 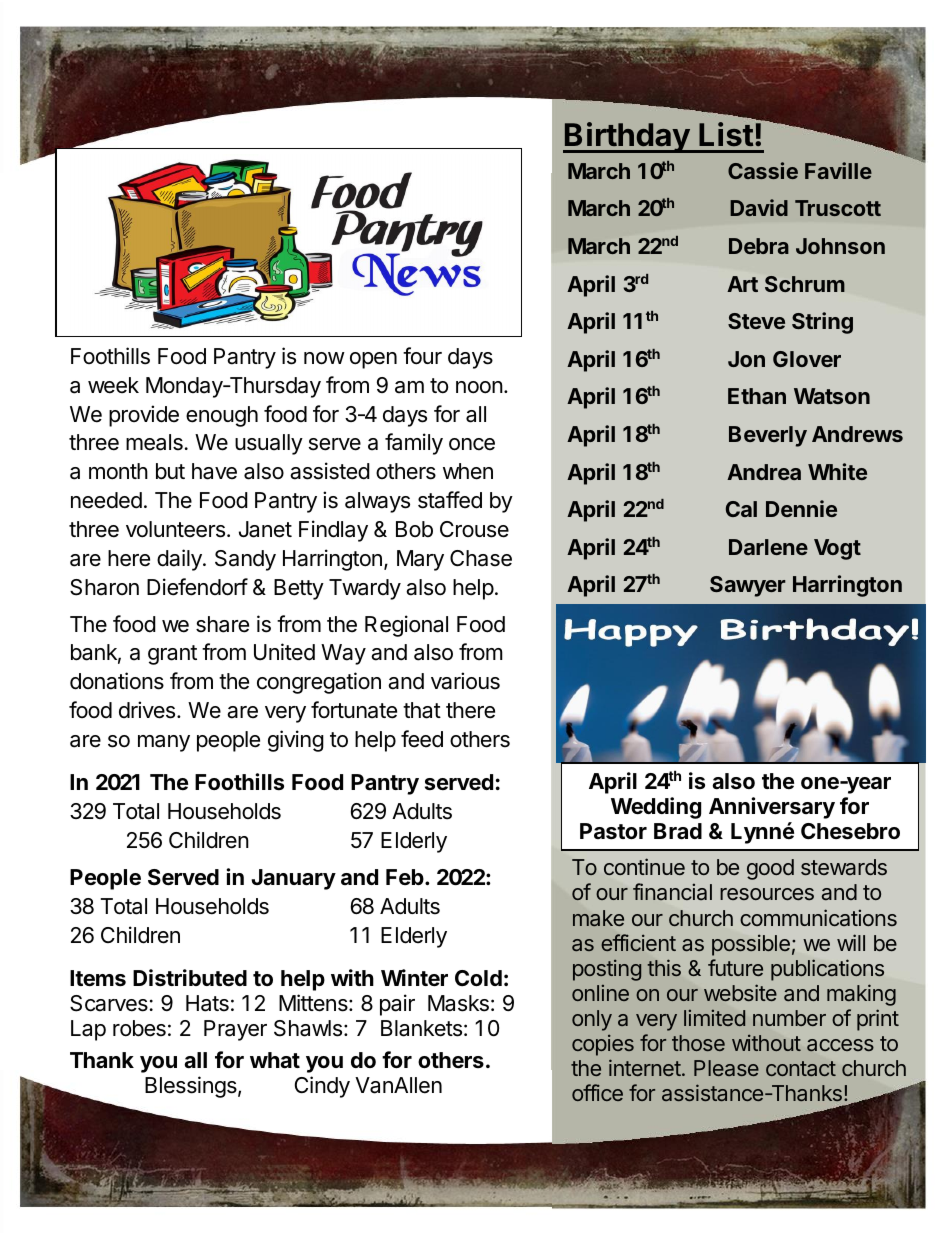 What do you see at coordinates (113, 385) in the screenshot?
I see `week` at bounding box center [113, 385].
